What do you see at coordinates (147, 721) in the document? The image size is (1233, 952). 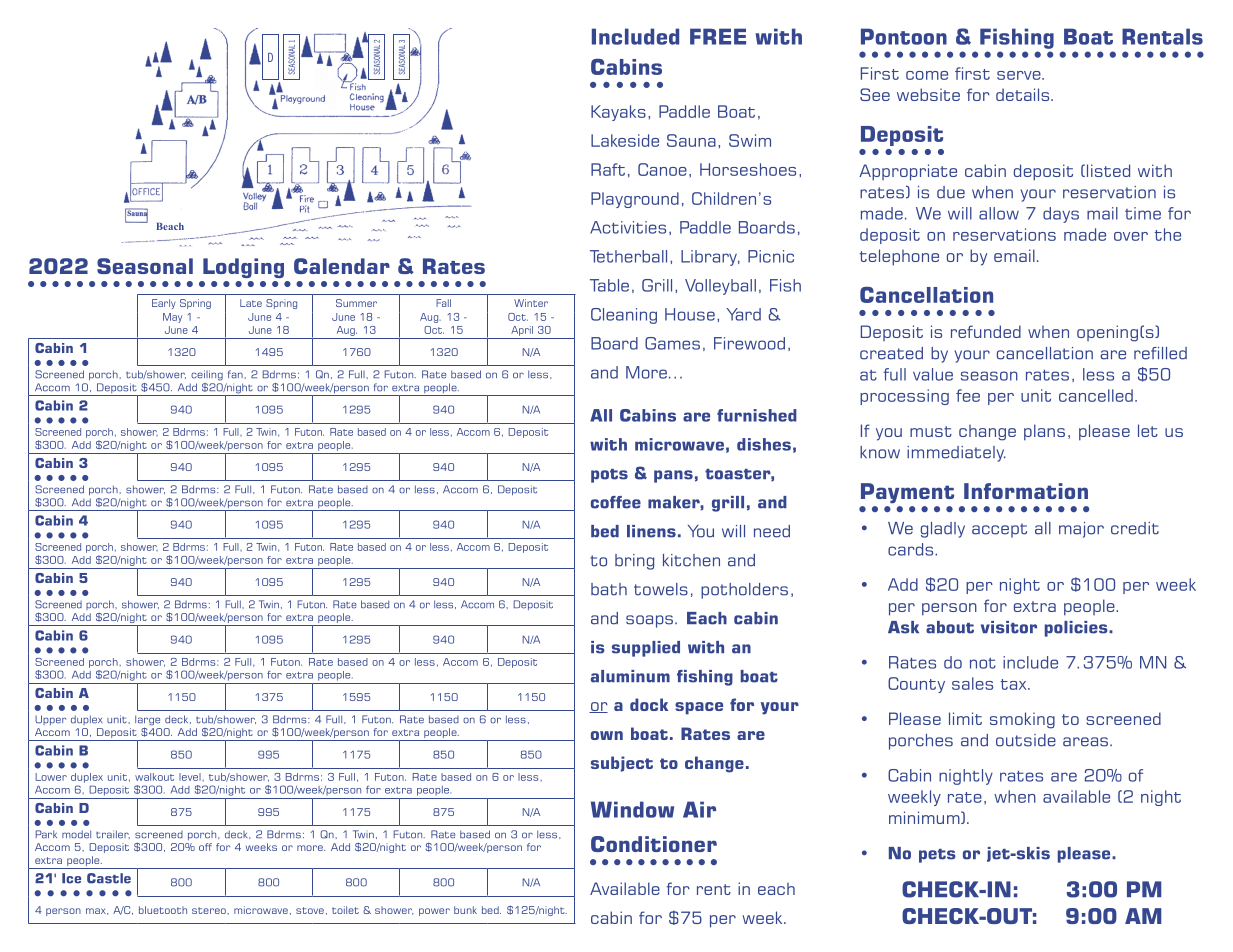 I see `large` at bounding box center [147, 721].
